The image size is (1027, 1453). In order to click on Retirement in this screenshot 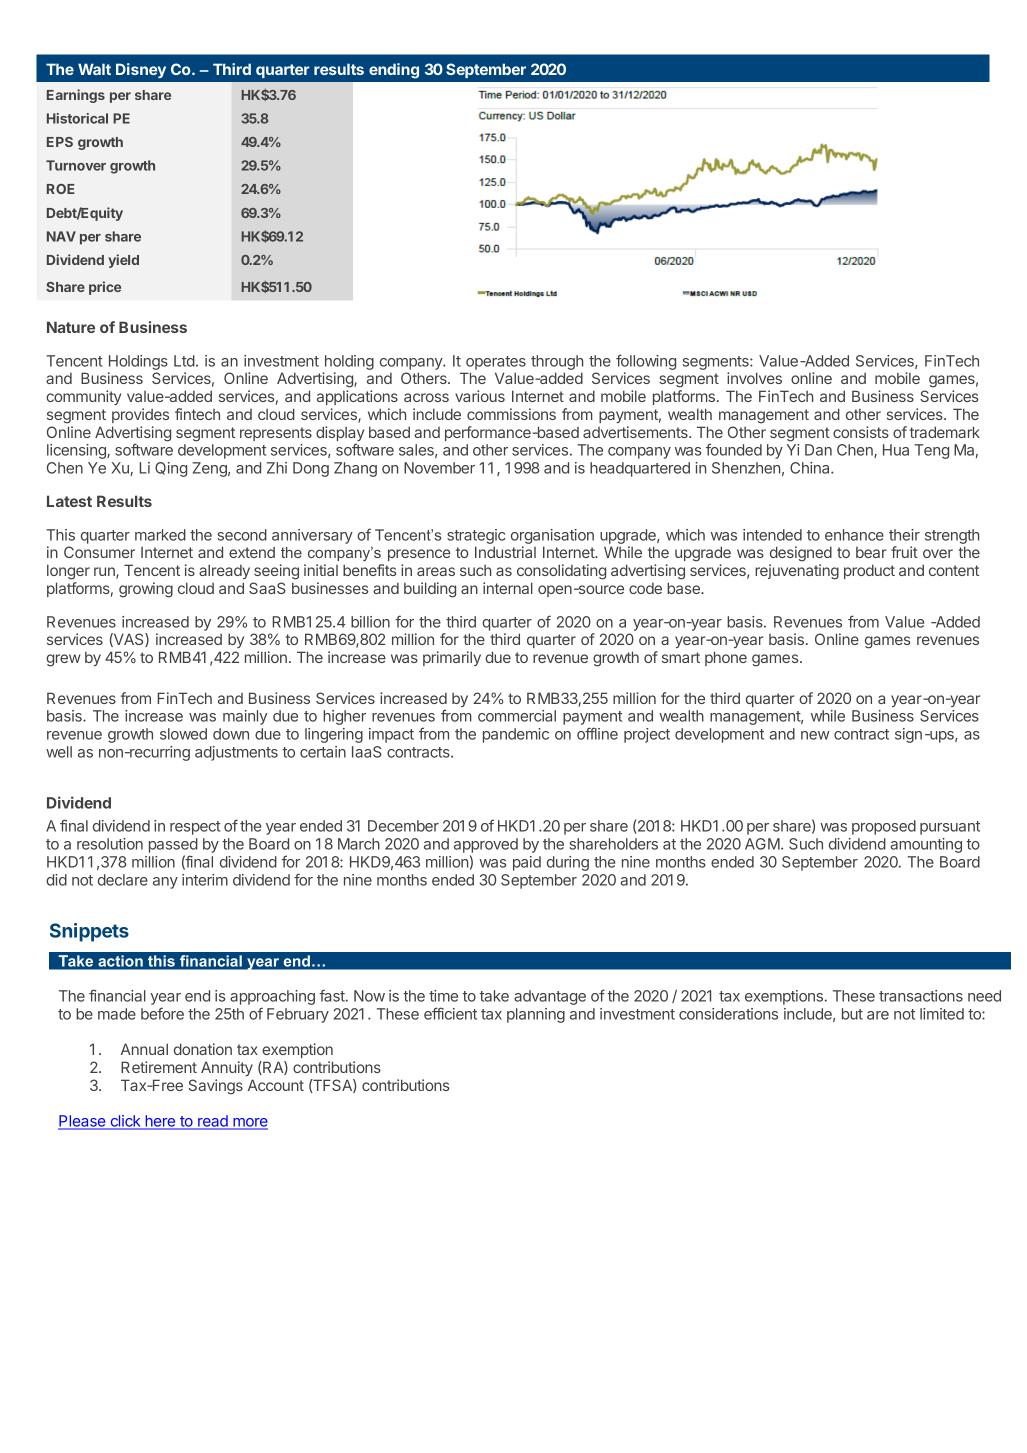, I will do `click(159, 1067)`.
